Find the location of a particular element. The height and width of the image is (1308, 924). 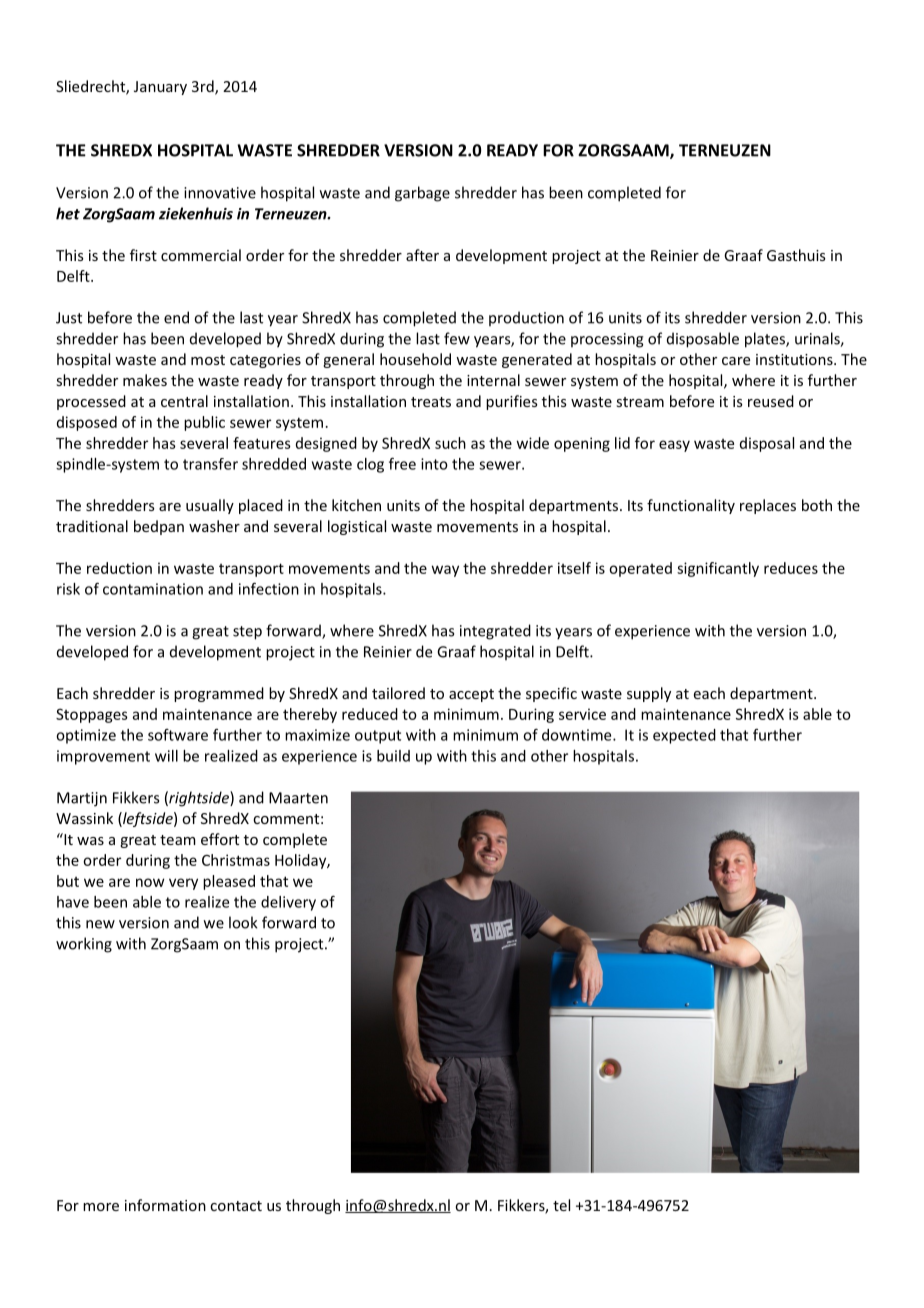

expected is located at coordinates (684, 736).
